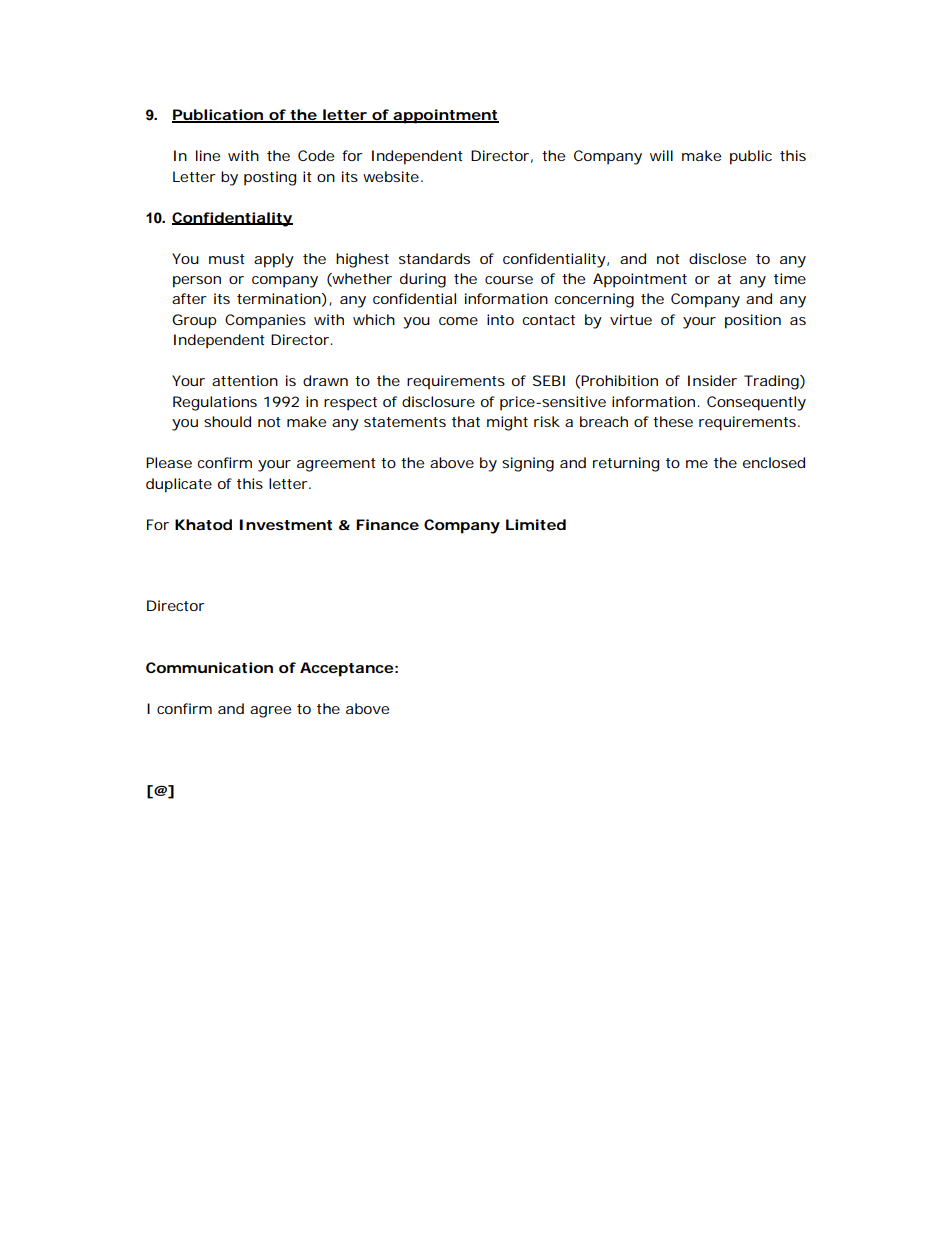  Describe the element at coordinates (209, 667) in the document. I see `Communication` at that location.
